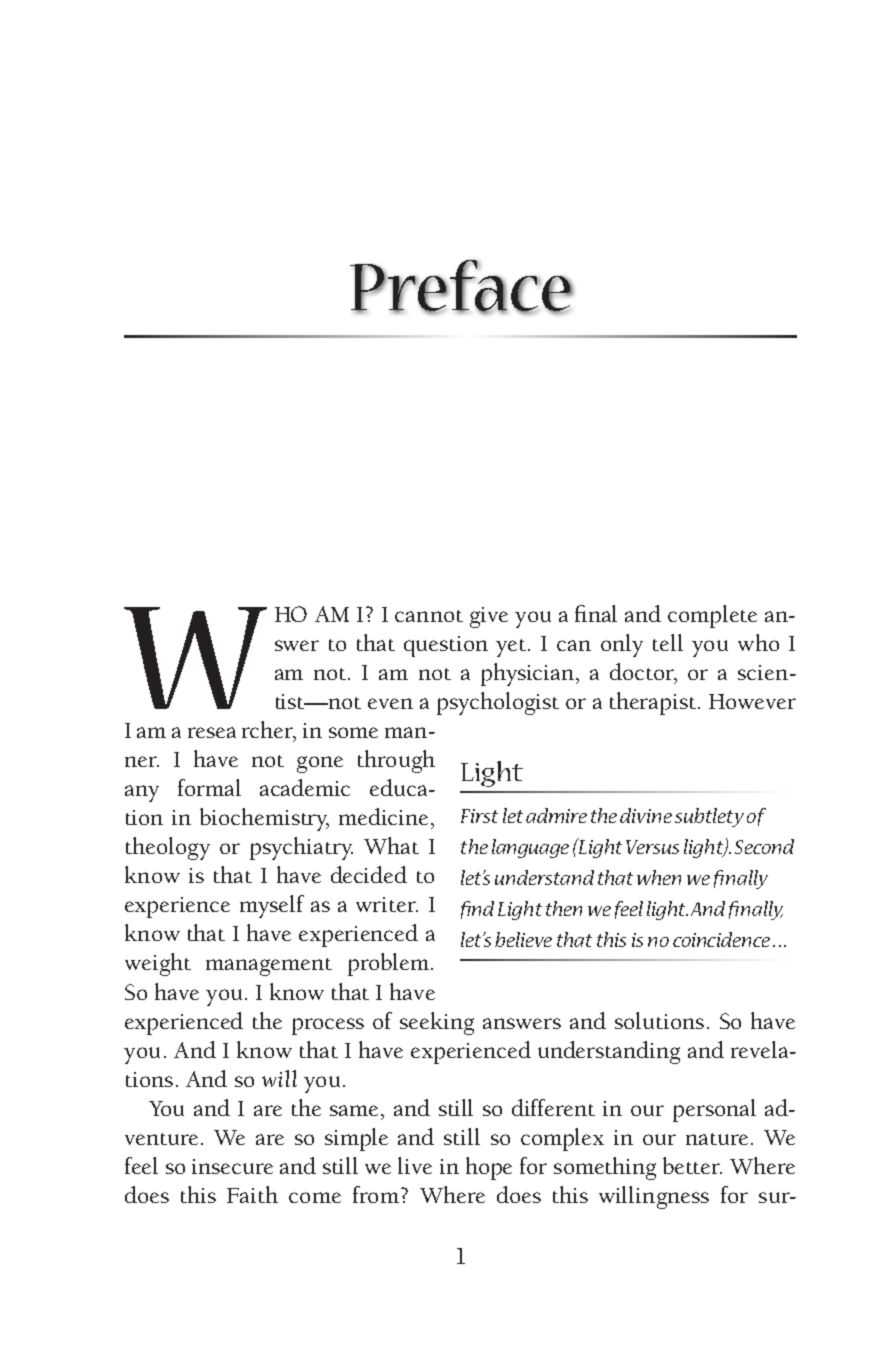  Describe the element at coordinates (652, 847) in the image. I see `Versus` at that location.
